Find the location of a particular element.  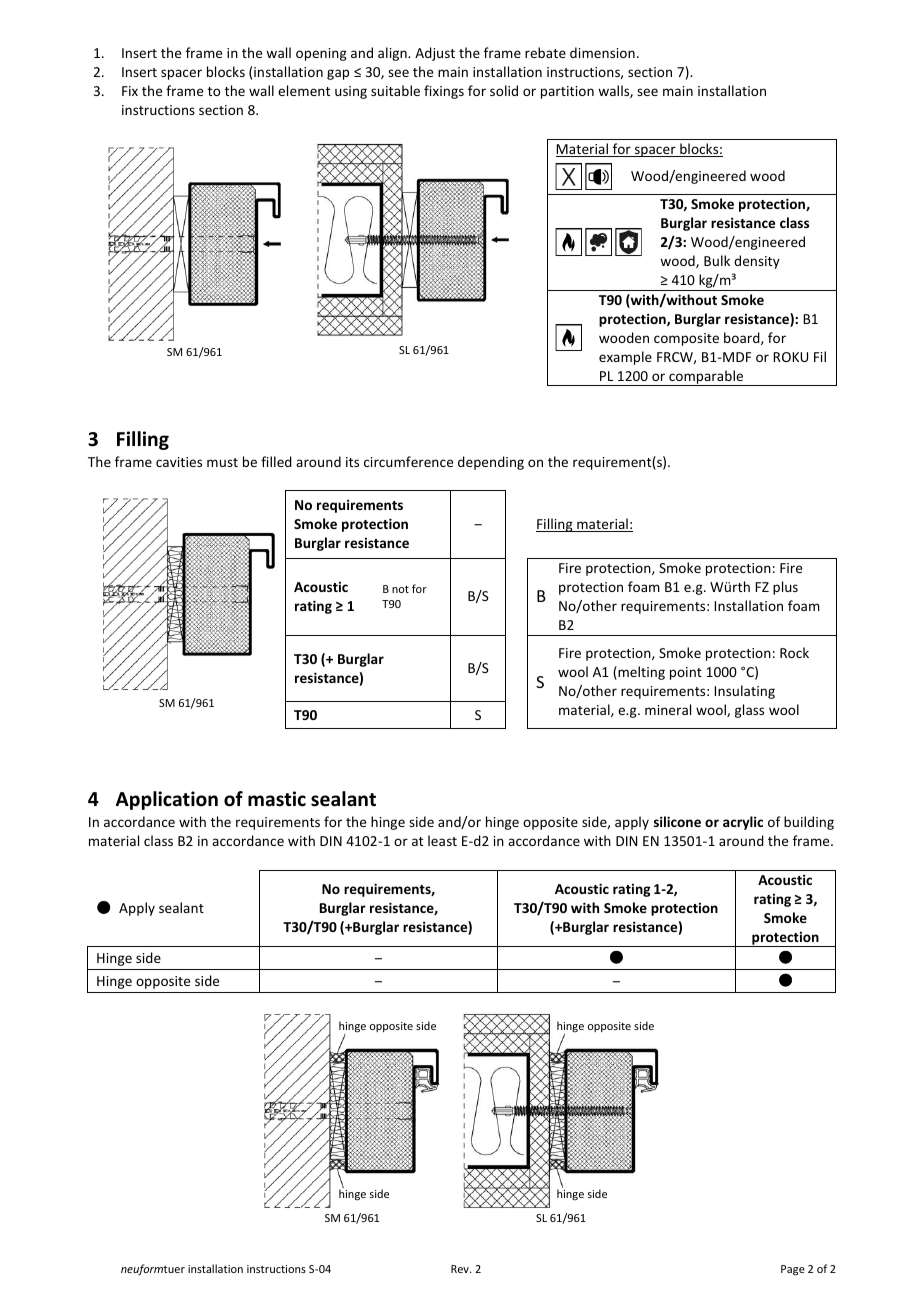

must is located at coordinates (222, 462).
